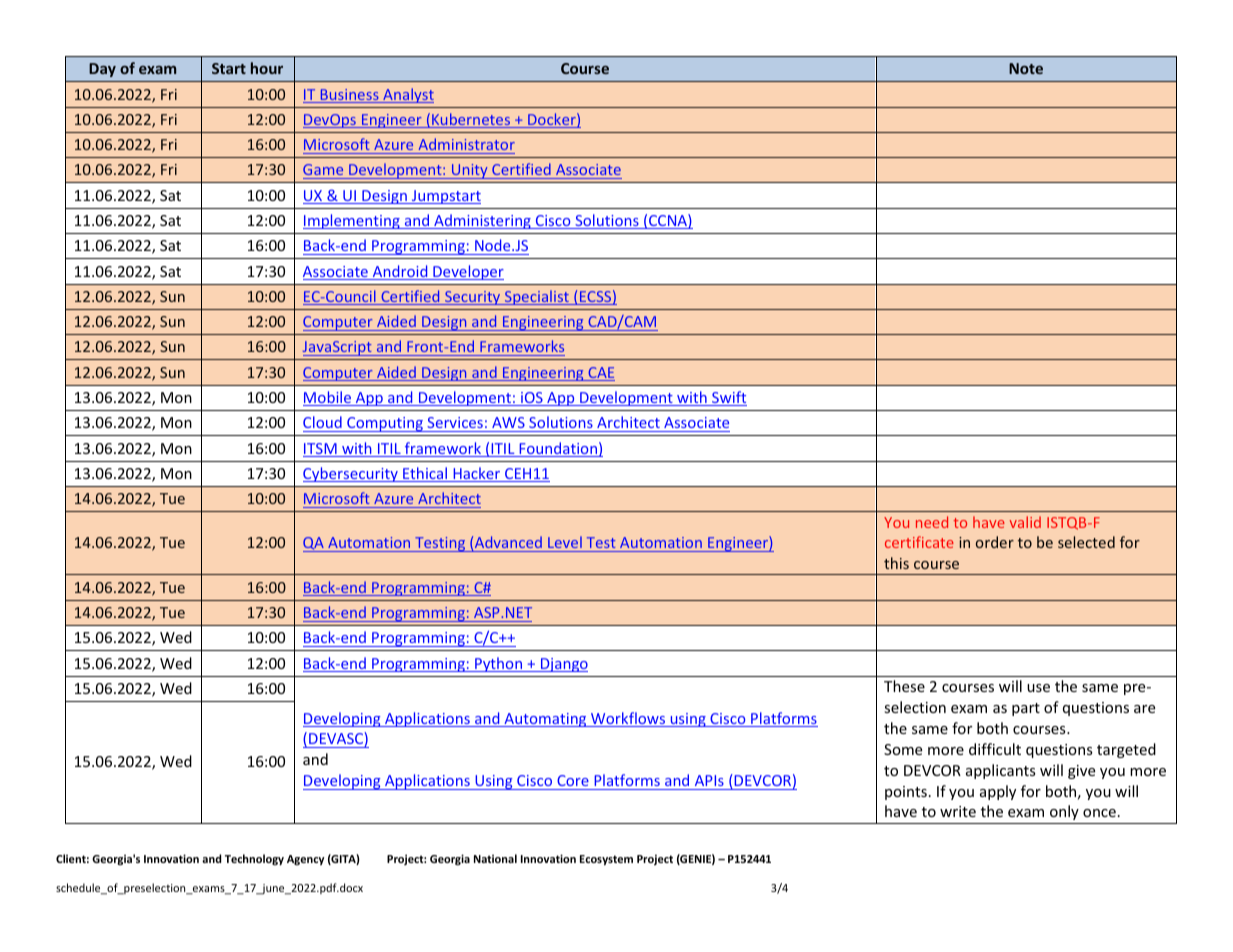 The width and height of the image is (1233, 952). What do you see at coordinates (328, 398) in the image?
I see `Mobile` at bounding box center [328, 398].
